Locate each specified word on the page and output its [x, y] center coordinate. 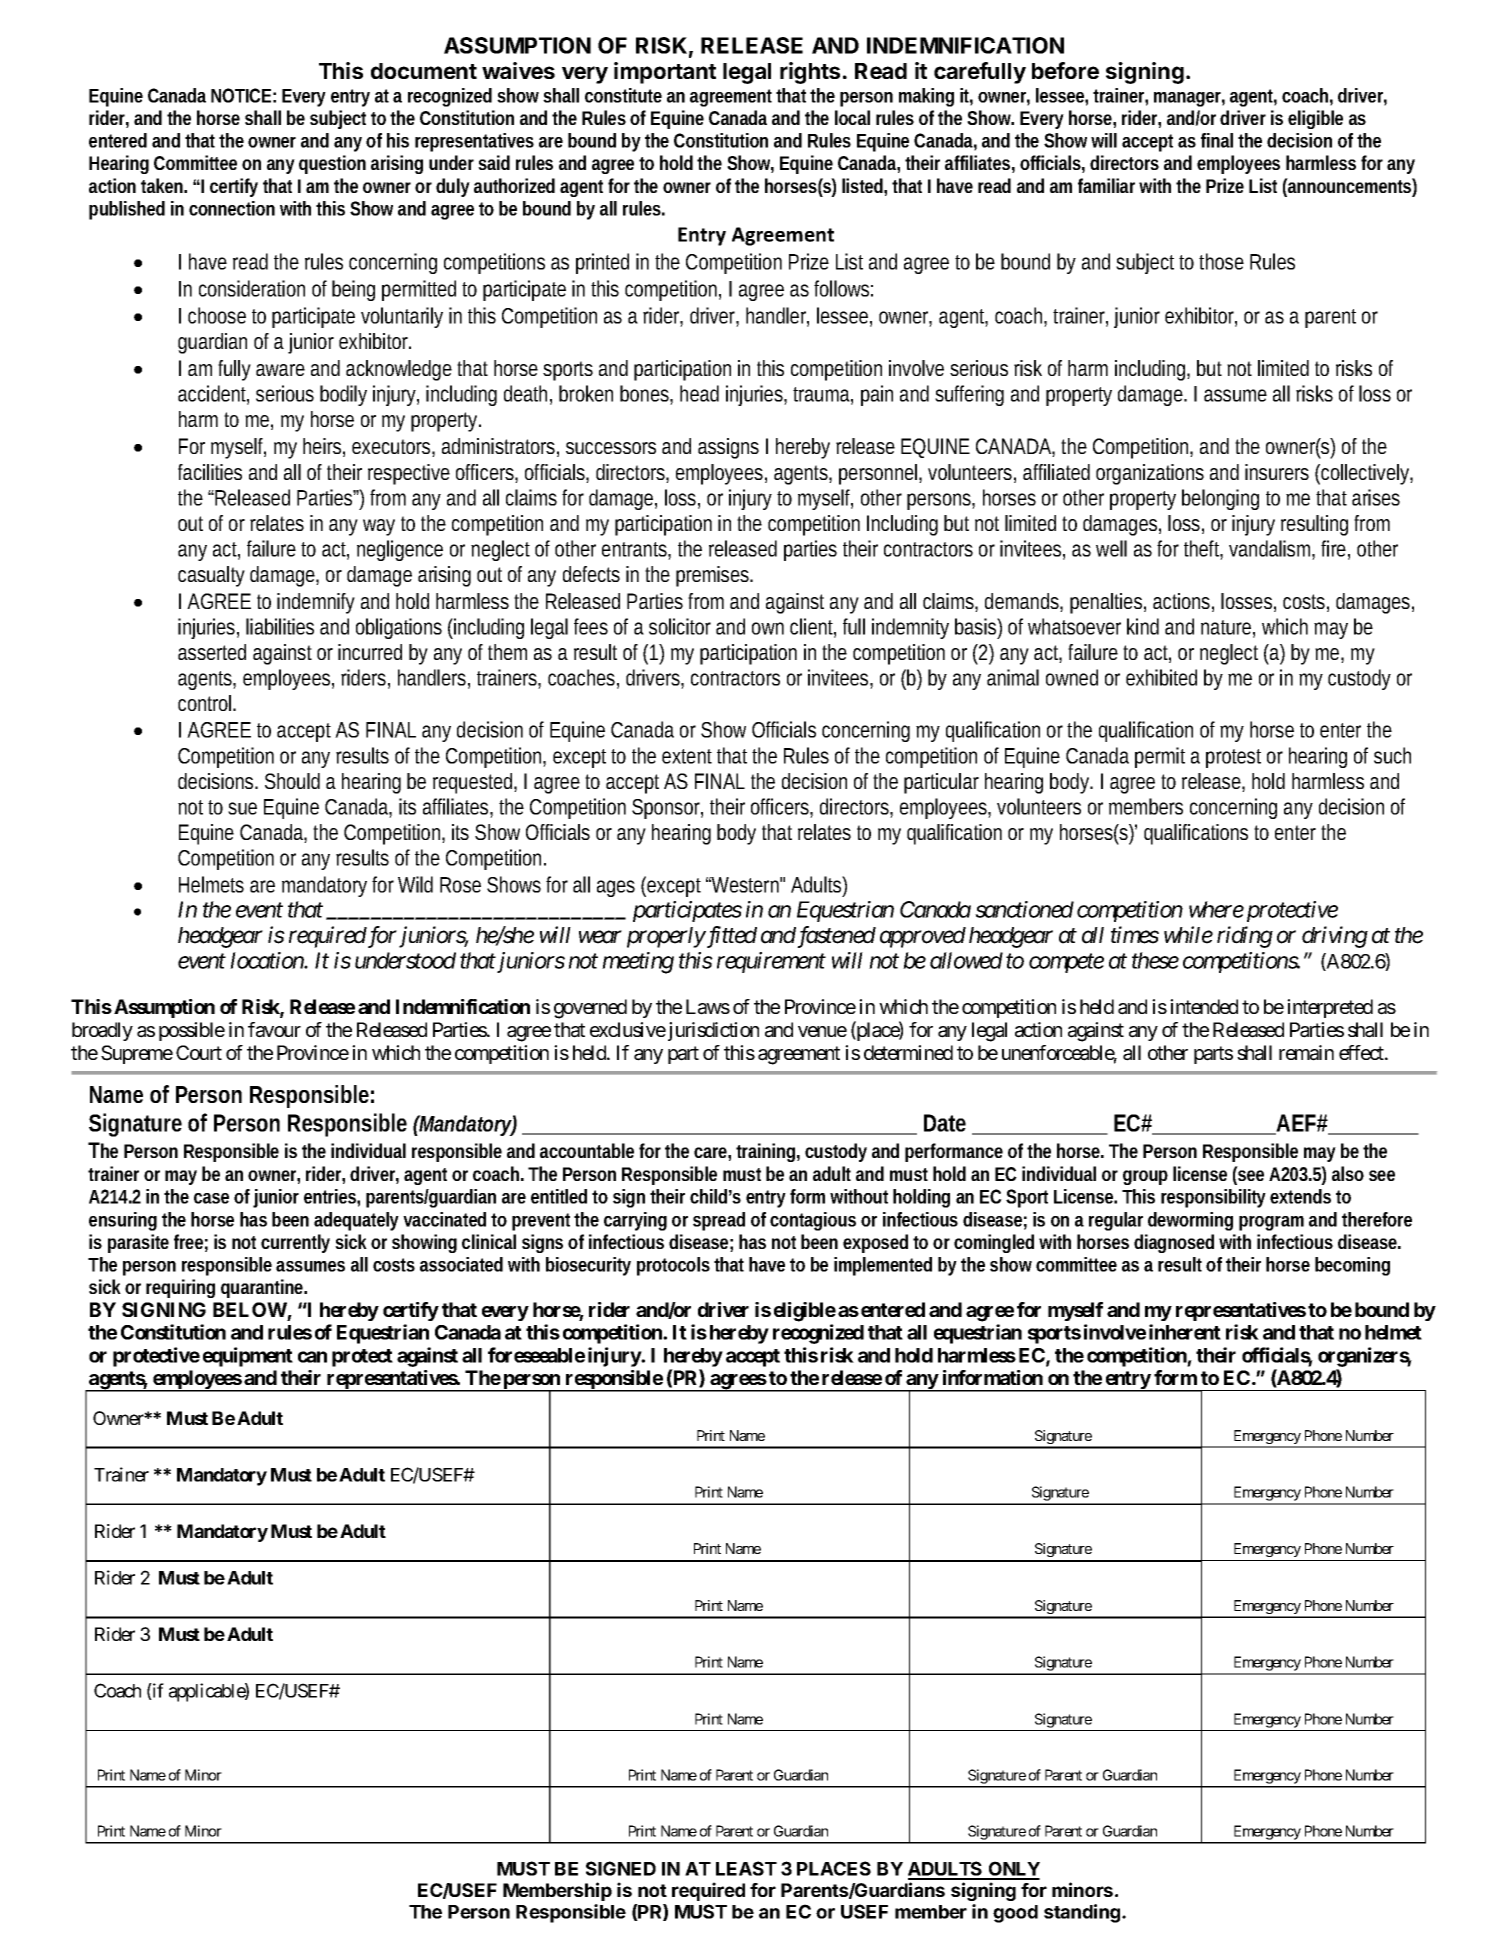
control [206, 703]
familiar [1106, 185]
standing [1083, 1913]
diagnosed [1174, 1243]
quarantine [264, 1288]
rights [810, 73]
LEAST [746, 1868]
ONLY [1013, 1870]
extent [687, 756]
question [332, 164]
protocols [673, 1266]
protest [1233, 758]
